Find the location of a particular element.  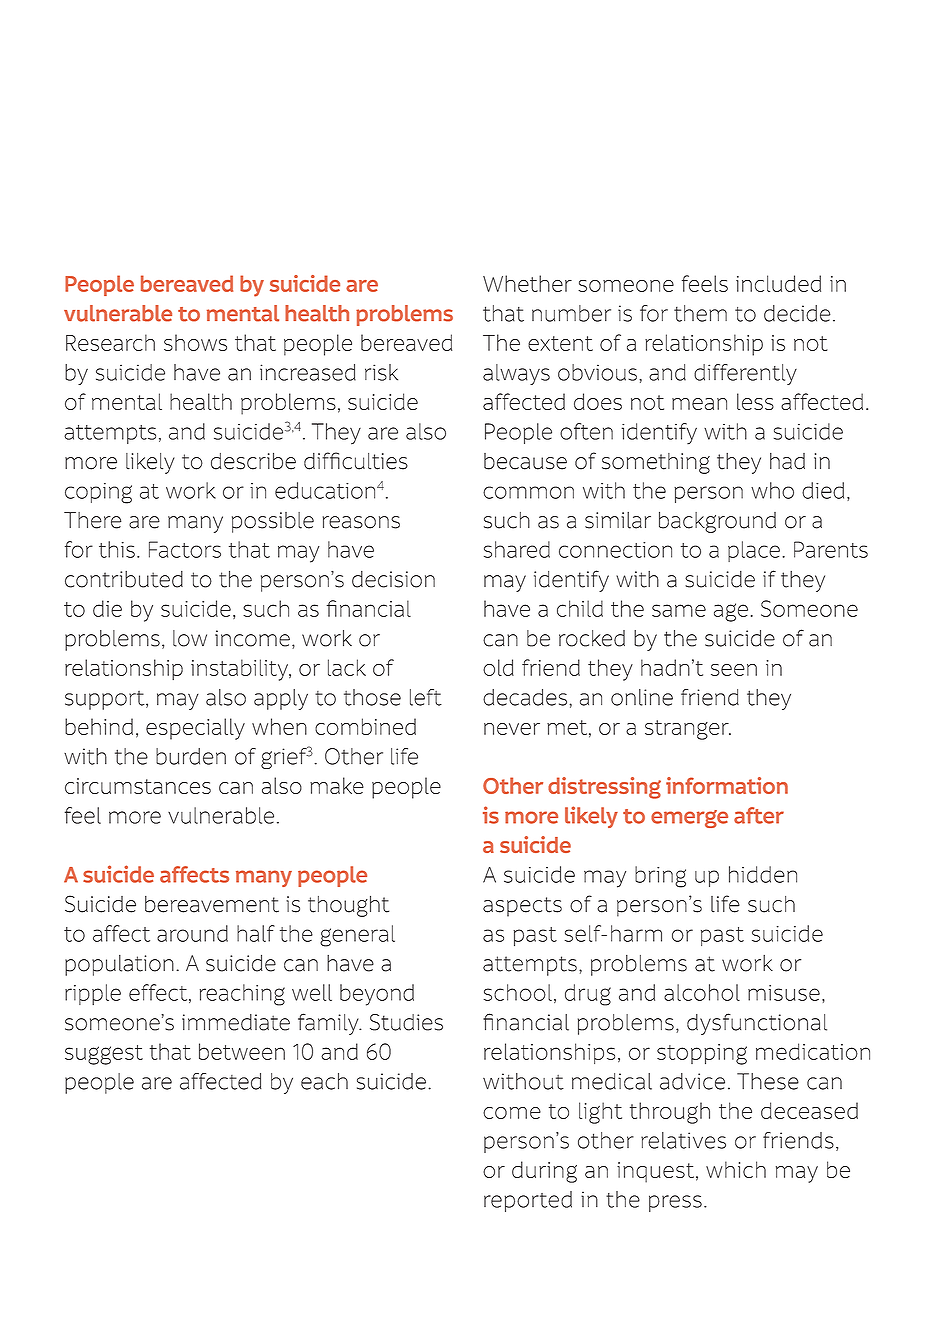

them is located at coordinates (700, 313).
